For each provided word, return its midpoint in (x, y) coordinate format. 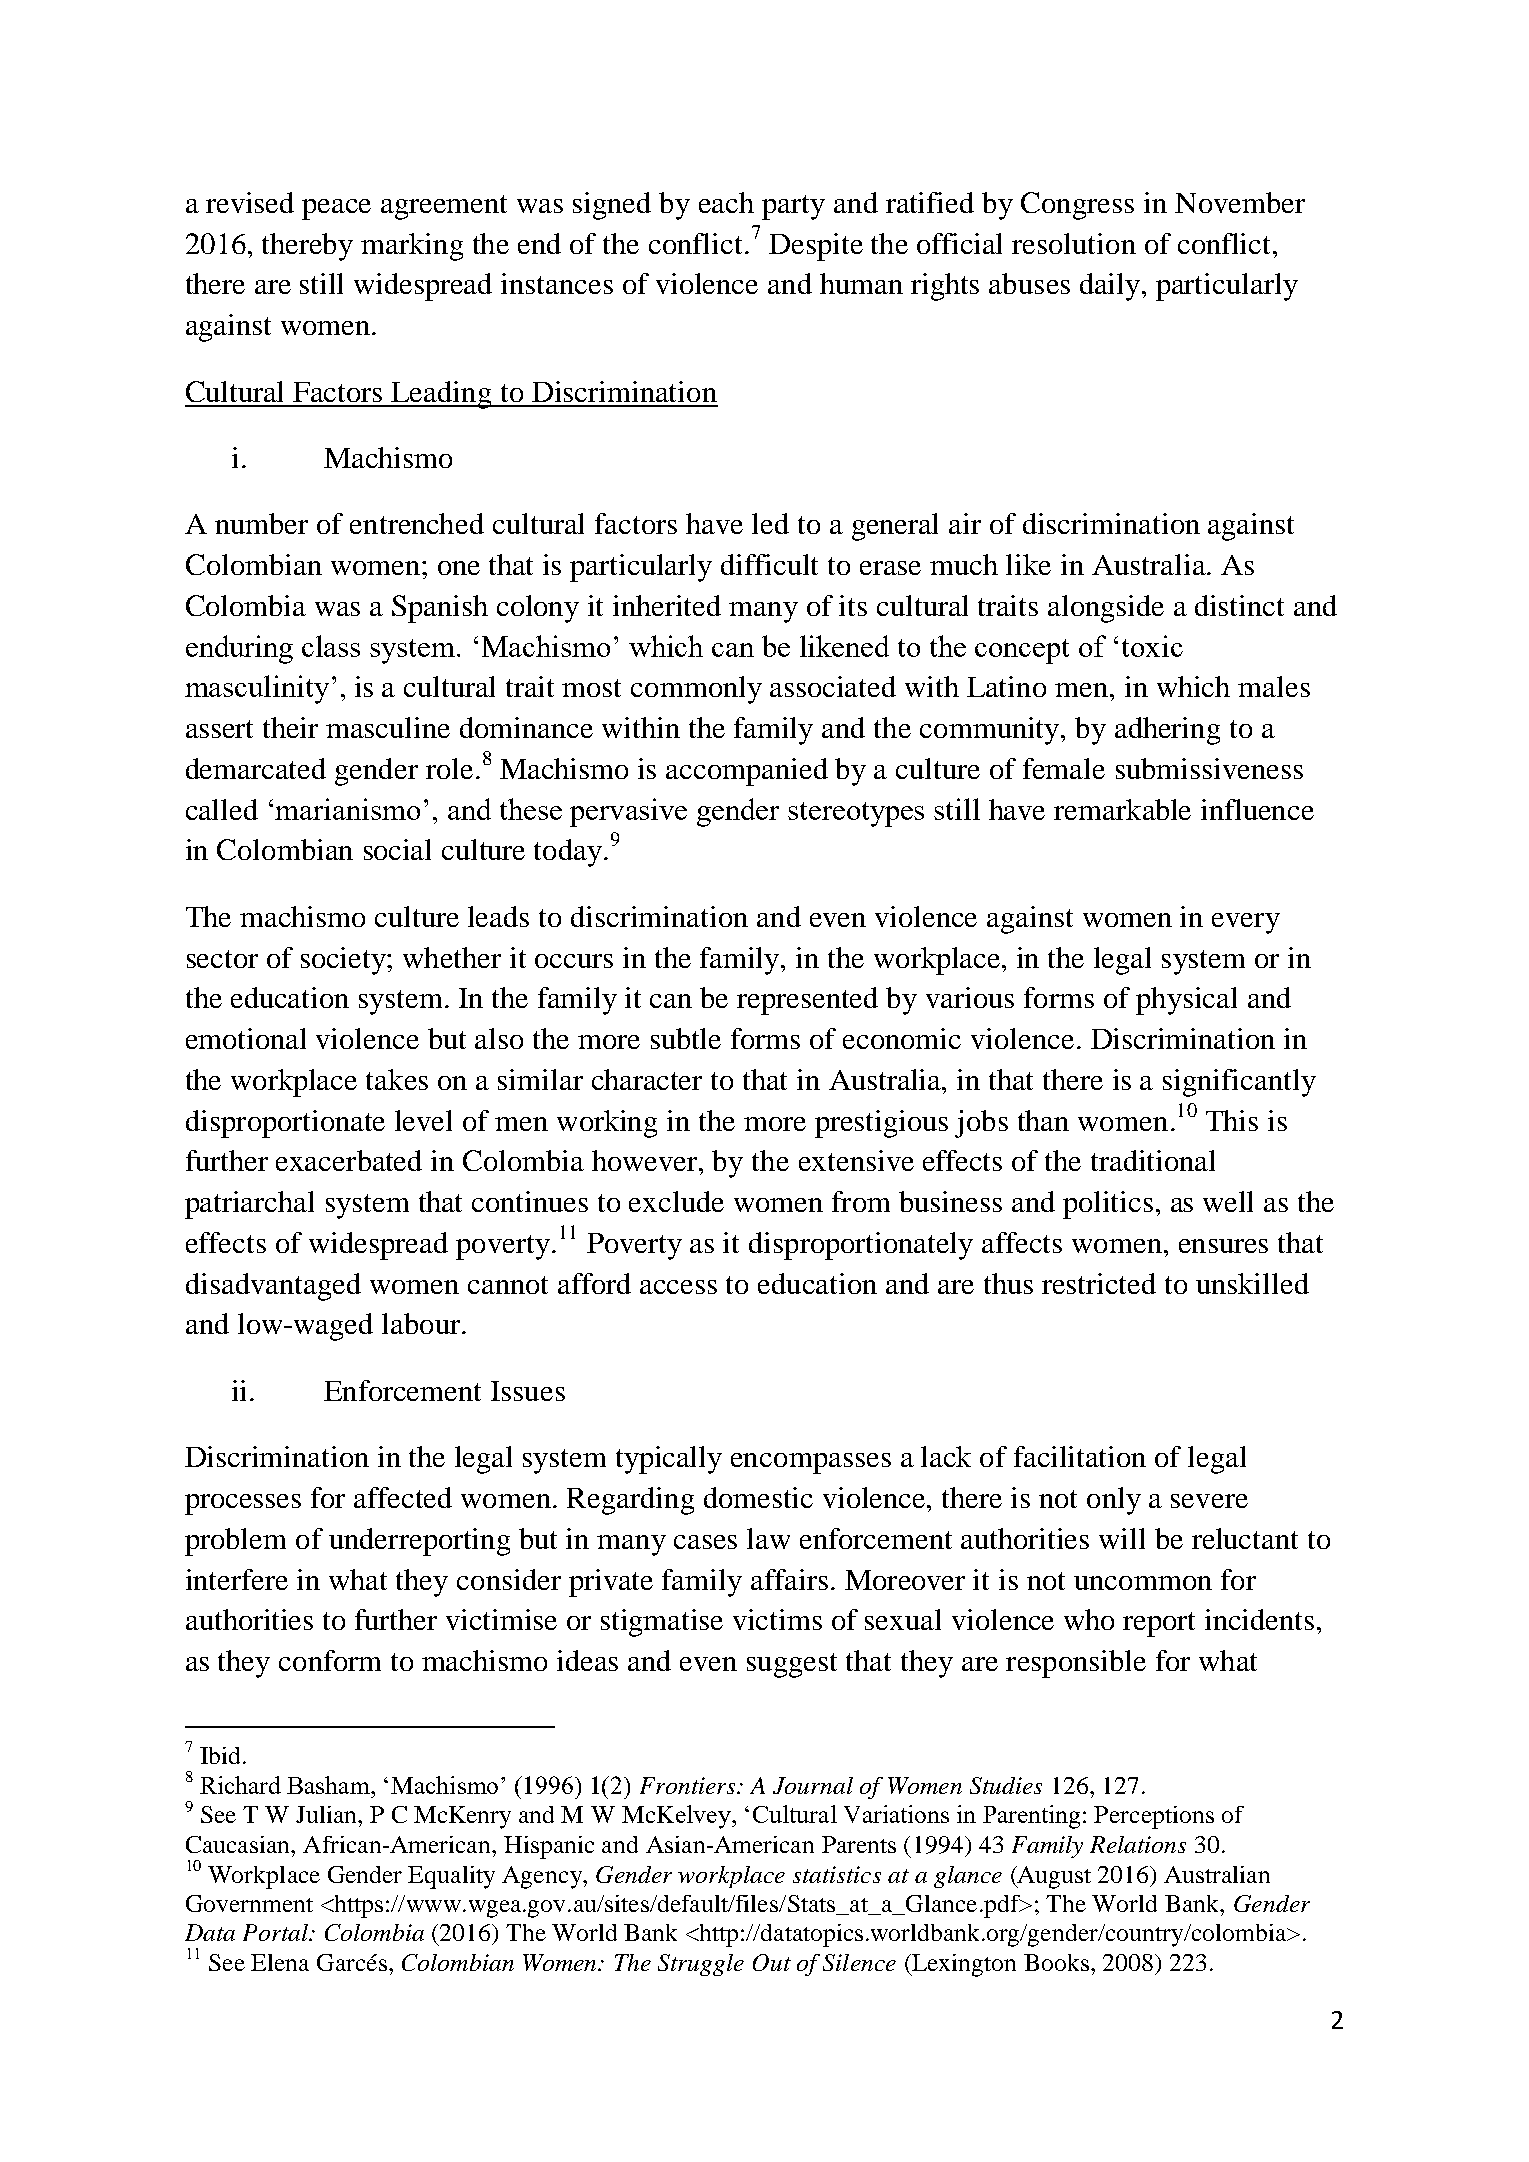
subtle (686, 1038)
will (1122, 1538)
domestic (758, 1497)
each (726, 202)
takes (397, 1079)
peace (336, 209)
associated (833, 686)
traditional (1153, 1160)
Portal (277, 1932)
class (331, 646)
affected (403, 1497)
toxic (1152, 646)
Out (772, 1962)
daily (1111, 287)
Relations (1138, 1844)
